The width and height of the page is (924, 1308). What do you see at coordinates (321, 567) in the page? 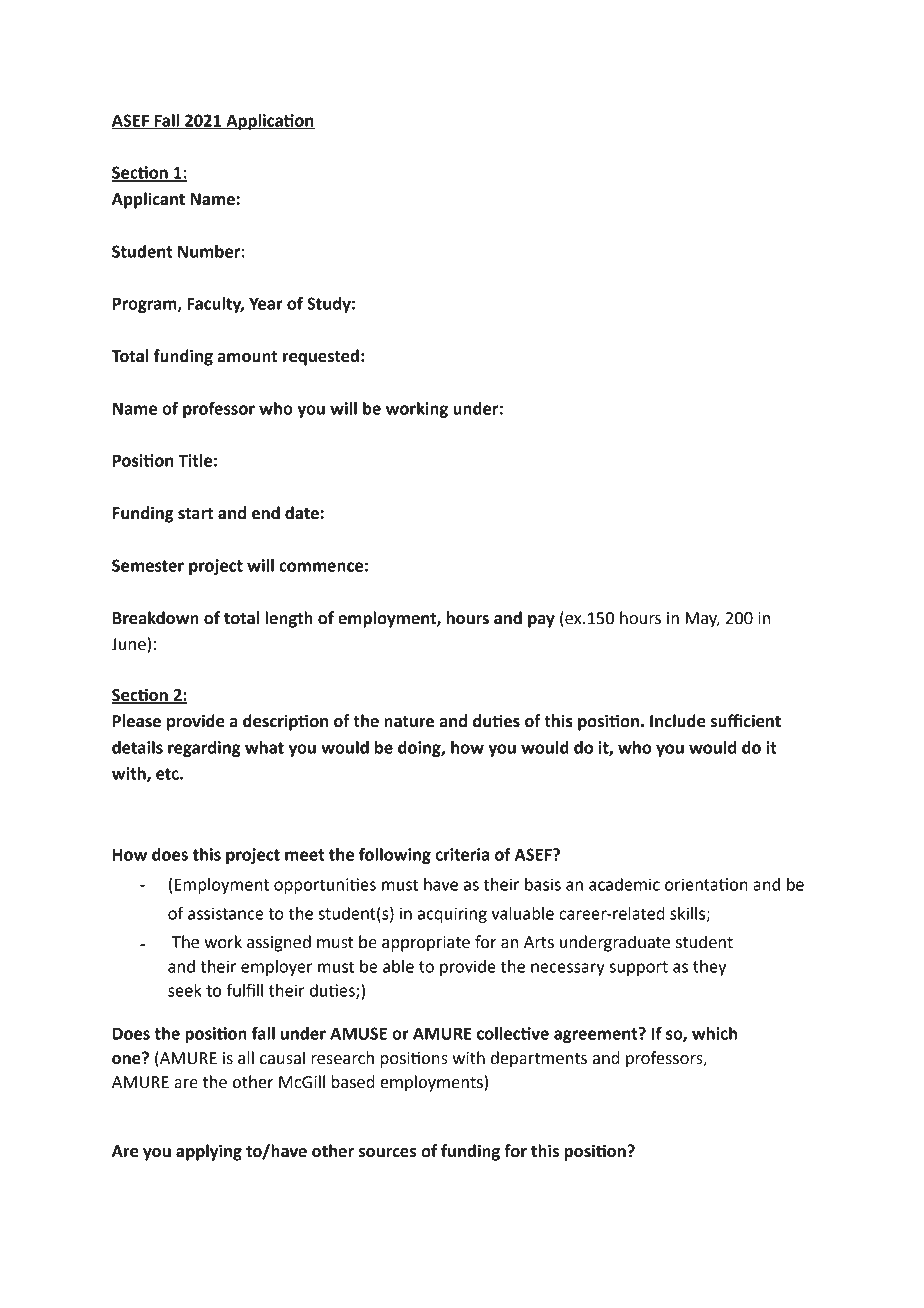
I see `commence` at bounding box center [321, 567].
